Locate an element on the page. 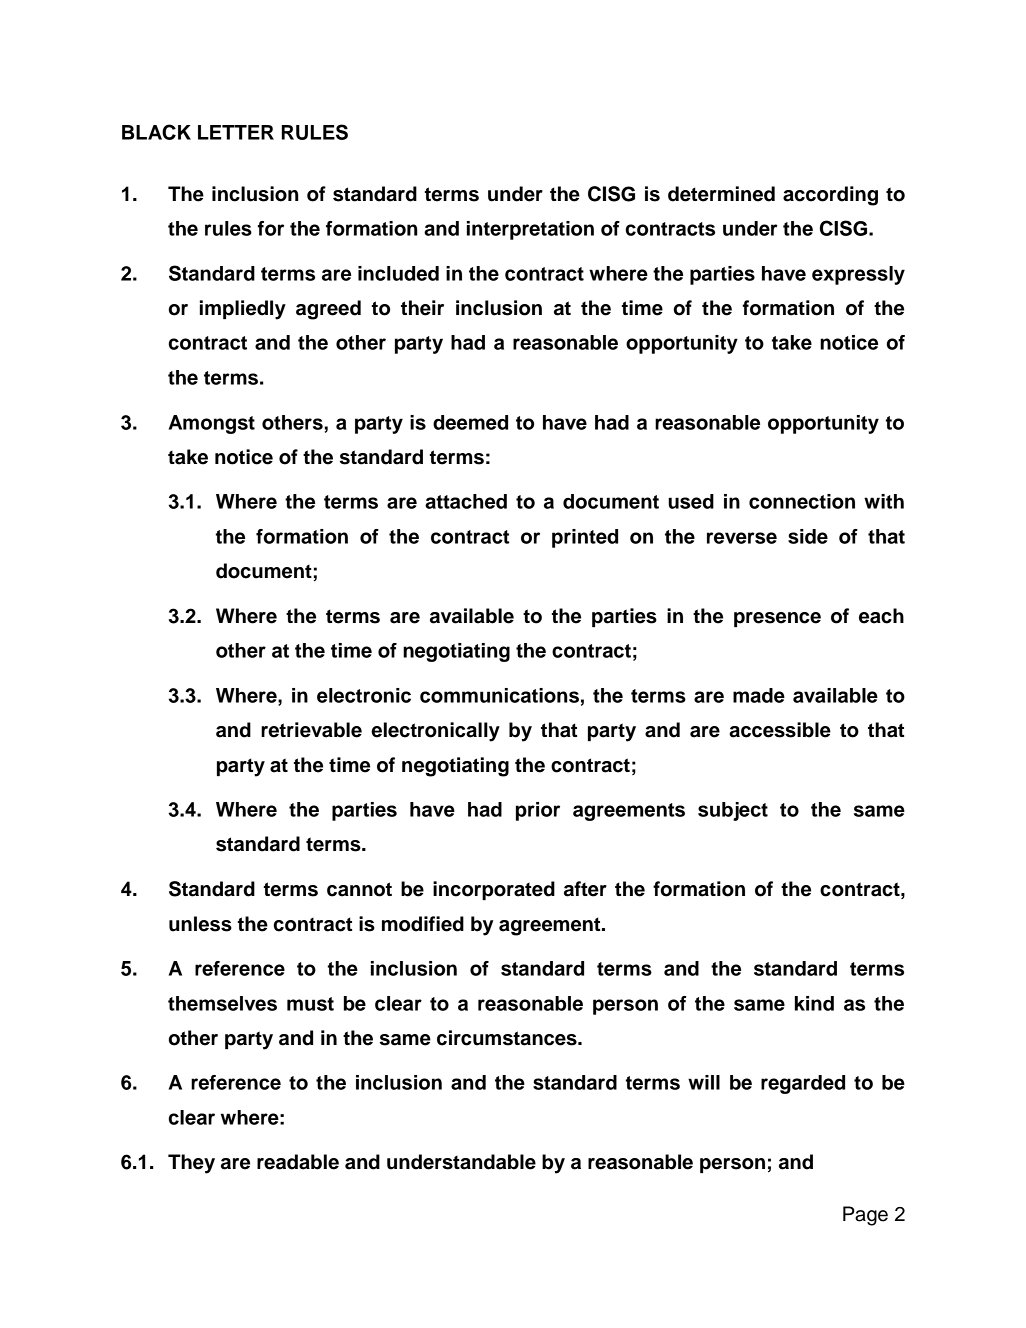 This page has height=1328, width=1026. kind is located at coordinates (814, 1003).
